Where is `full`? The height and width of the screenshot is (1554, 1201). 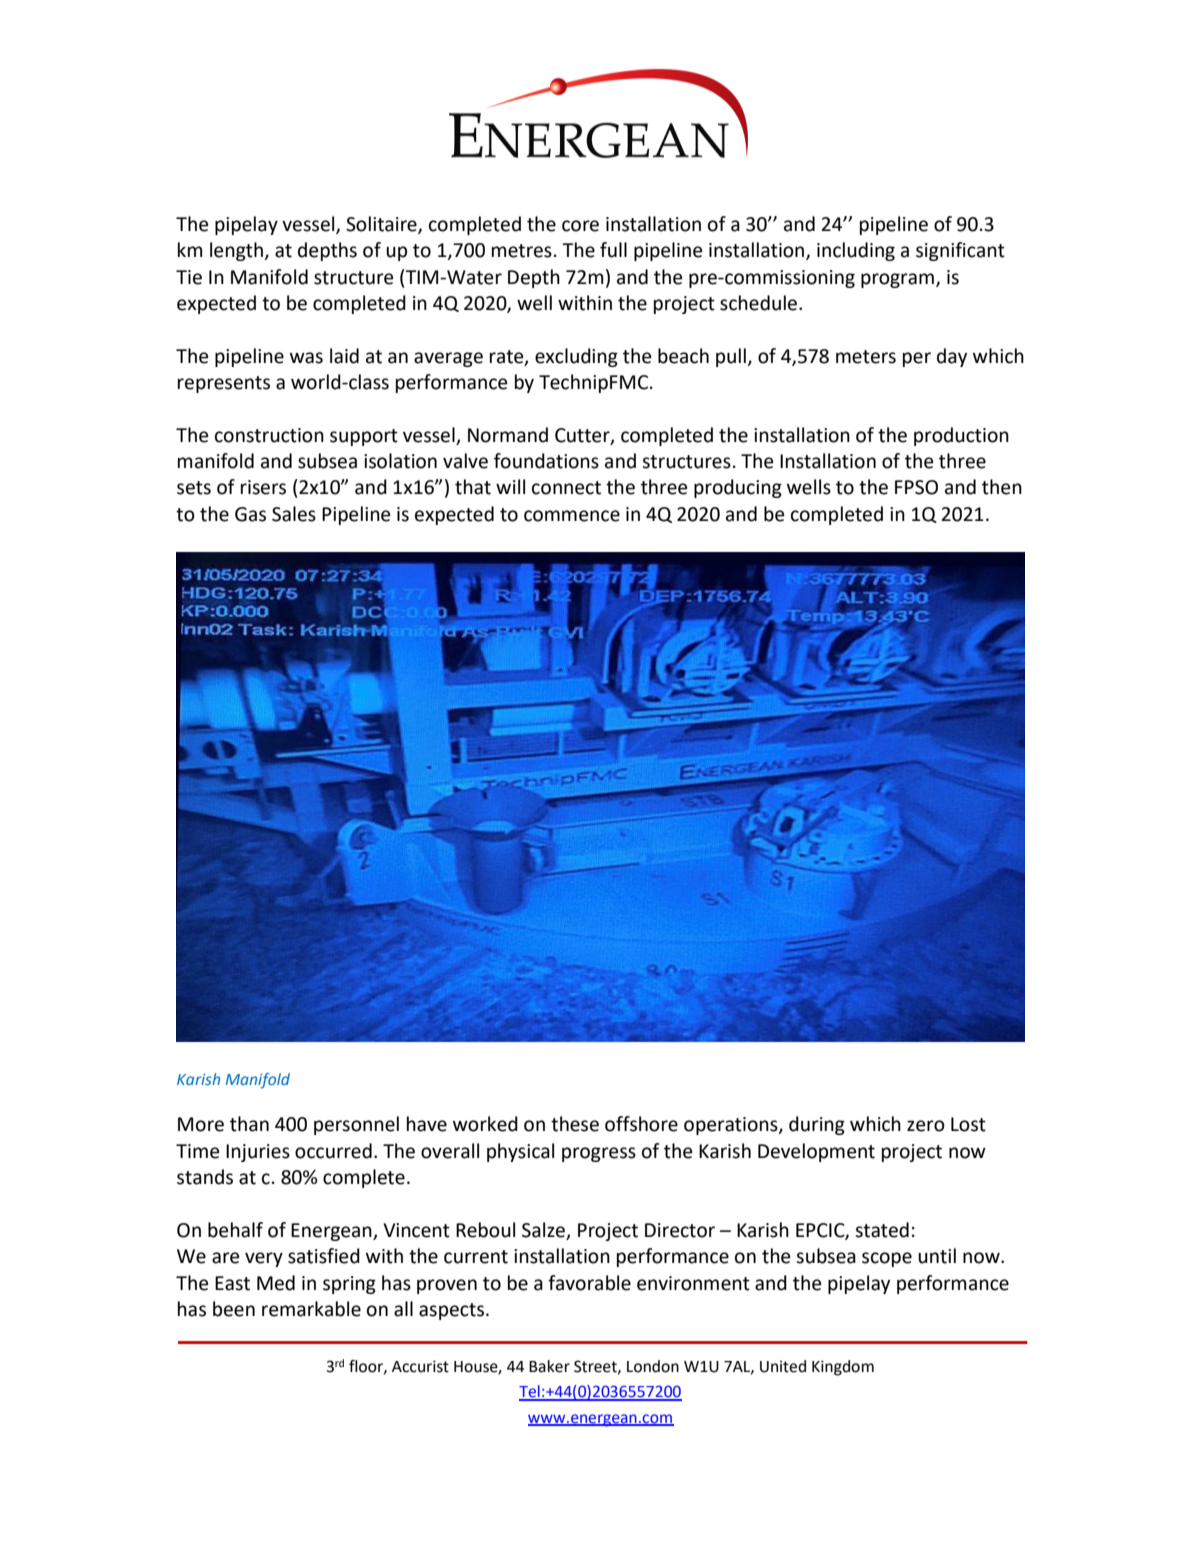 full is located at coordinates (613, 250).
